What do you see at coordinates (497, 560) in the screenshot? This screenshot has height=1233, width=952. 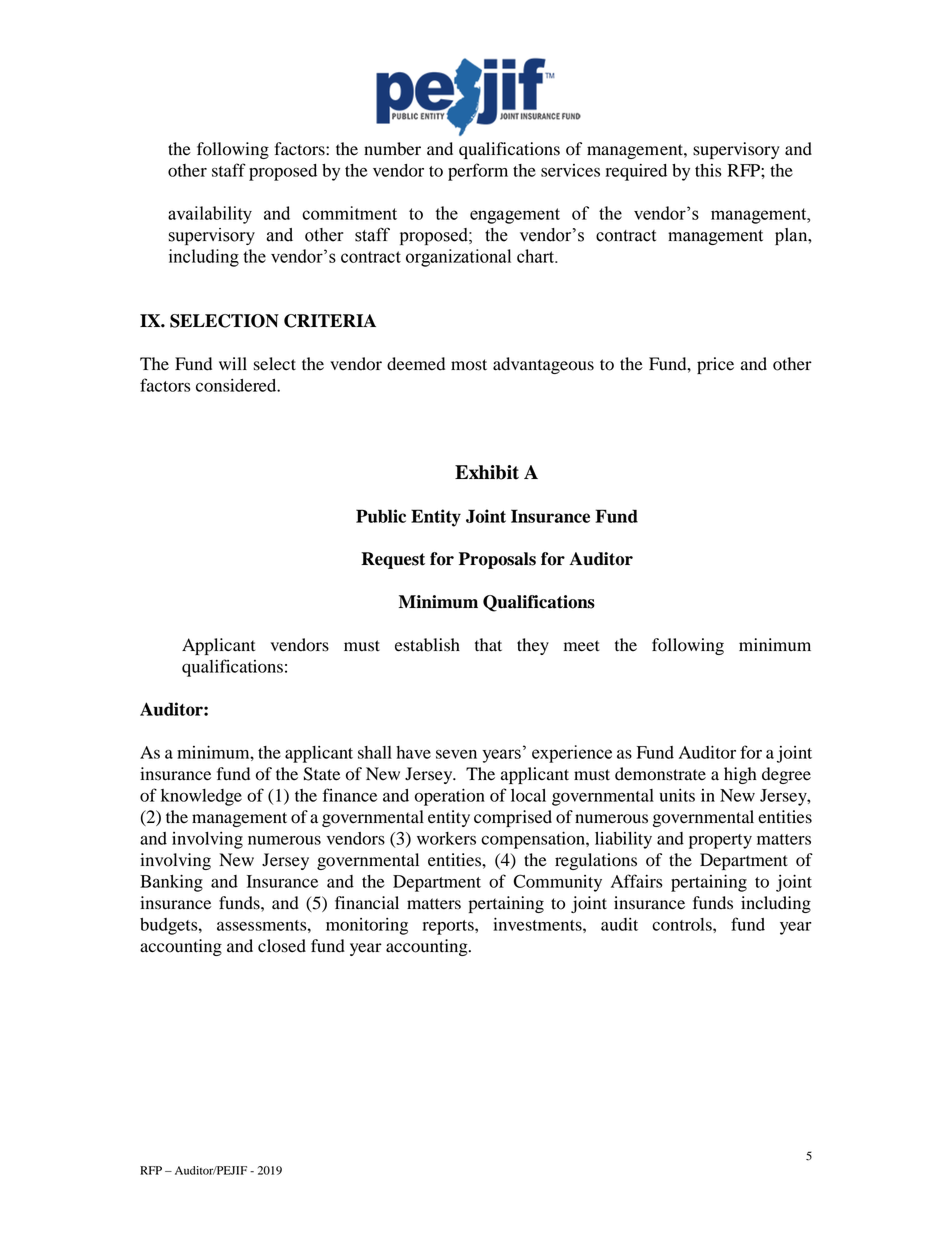 I see `Proposals` at bounding box center [497, 560].
